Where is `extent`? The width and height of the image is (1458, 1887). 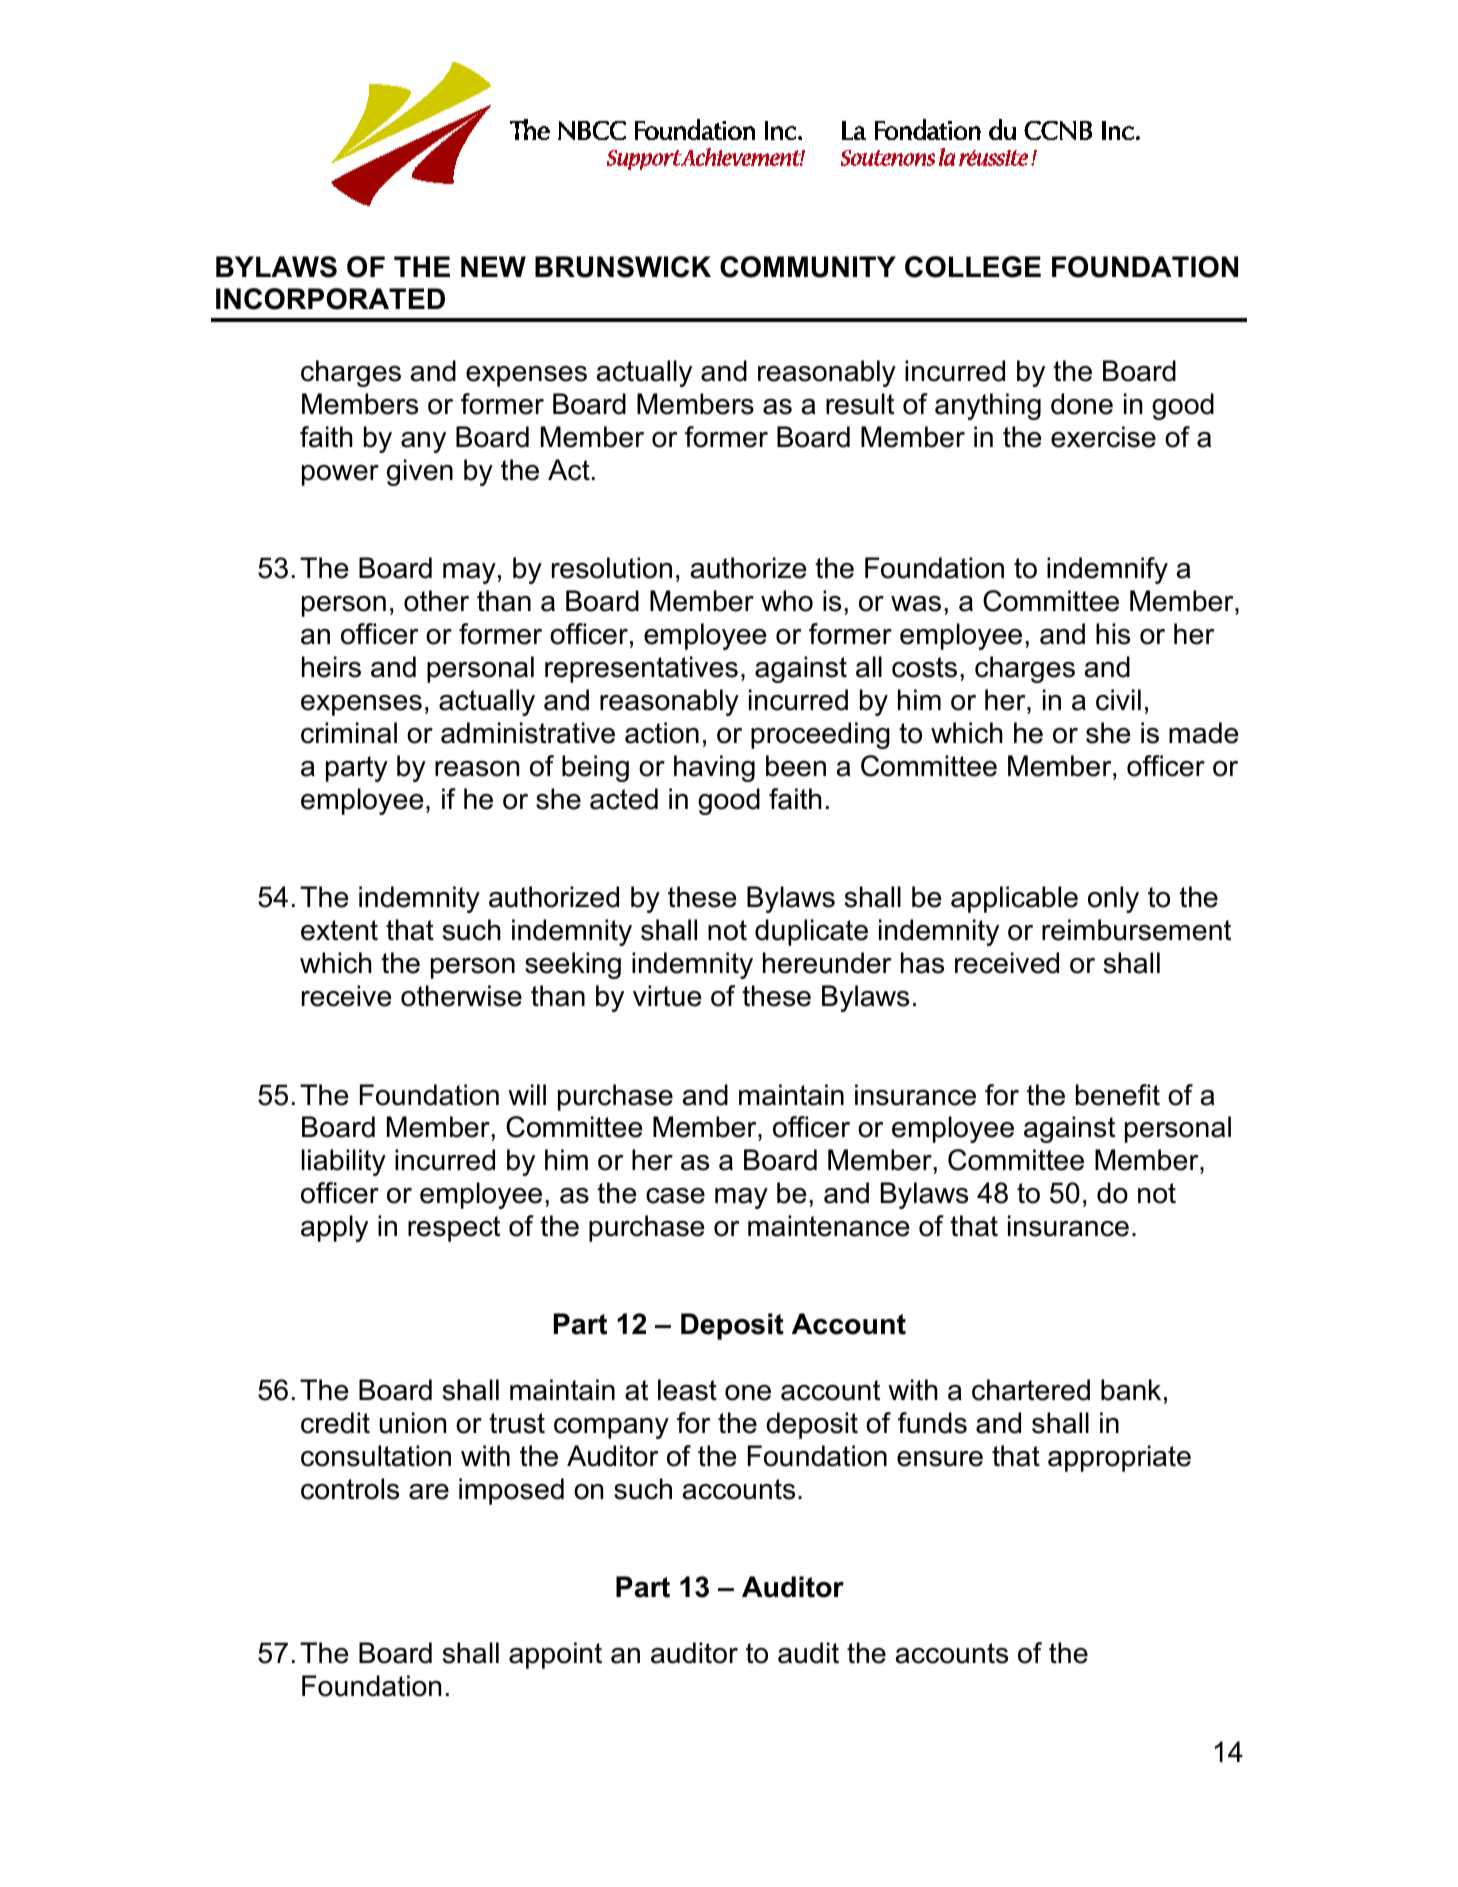 extent is located at coordinates (339, 930).
